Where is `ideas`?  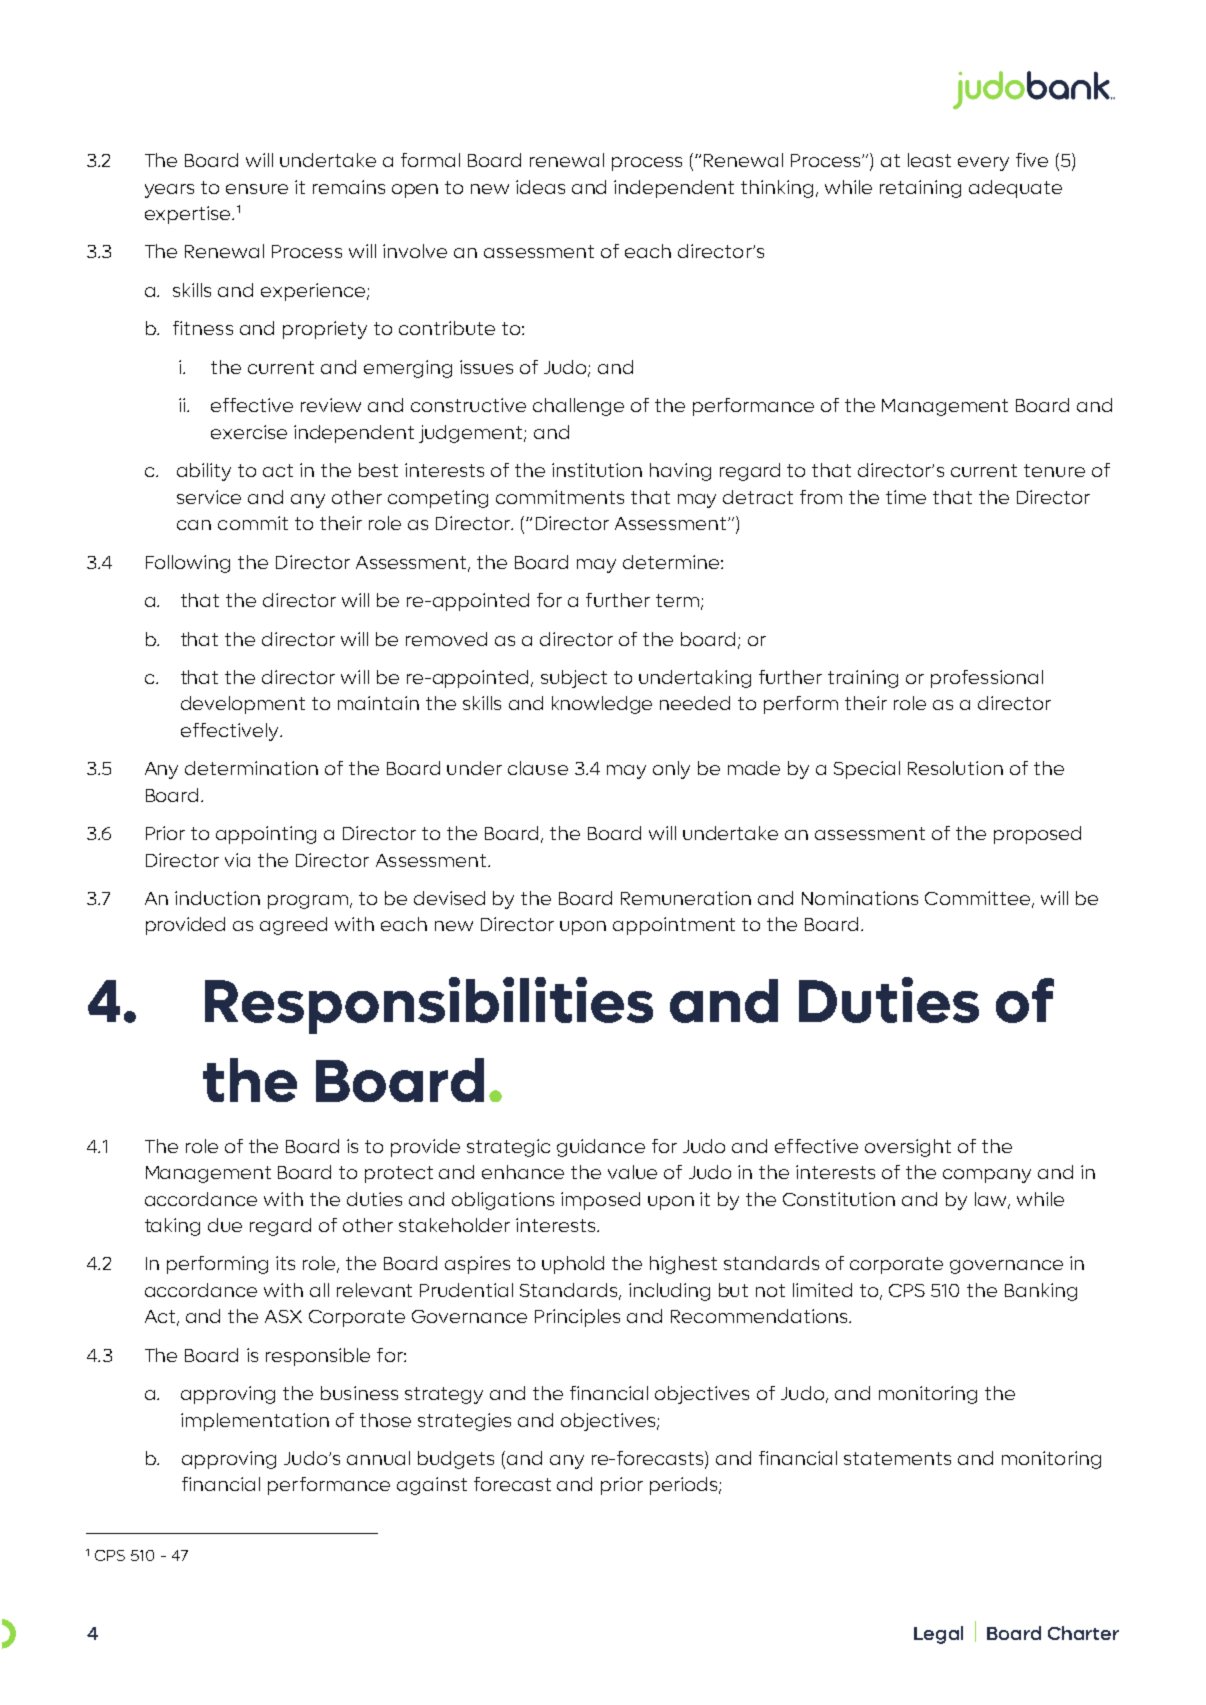
ideas is located at coordinates (540, 187).
